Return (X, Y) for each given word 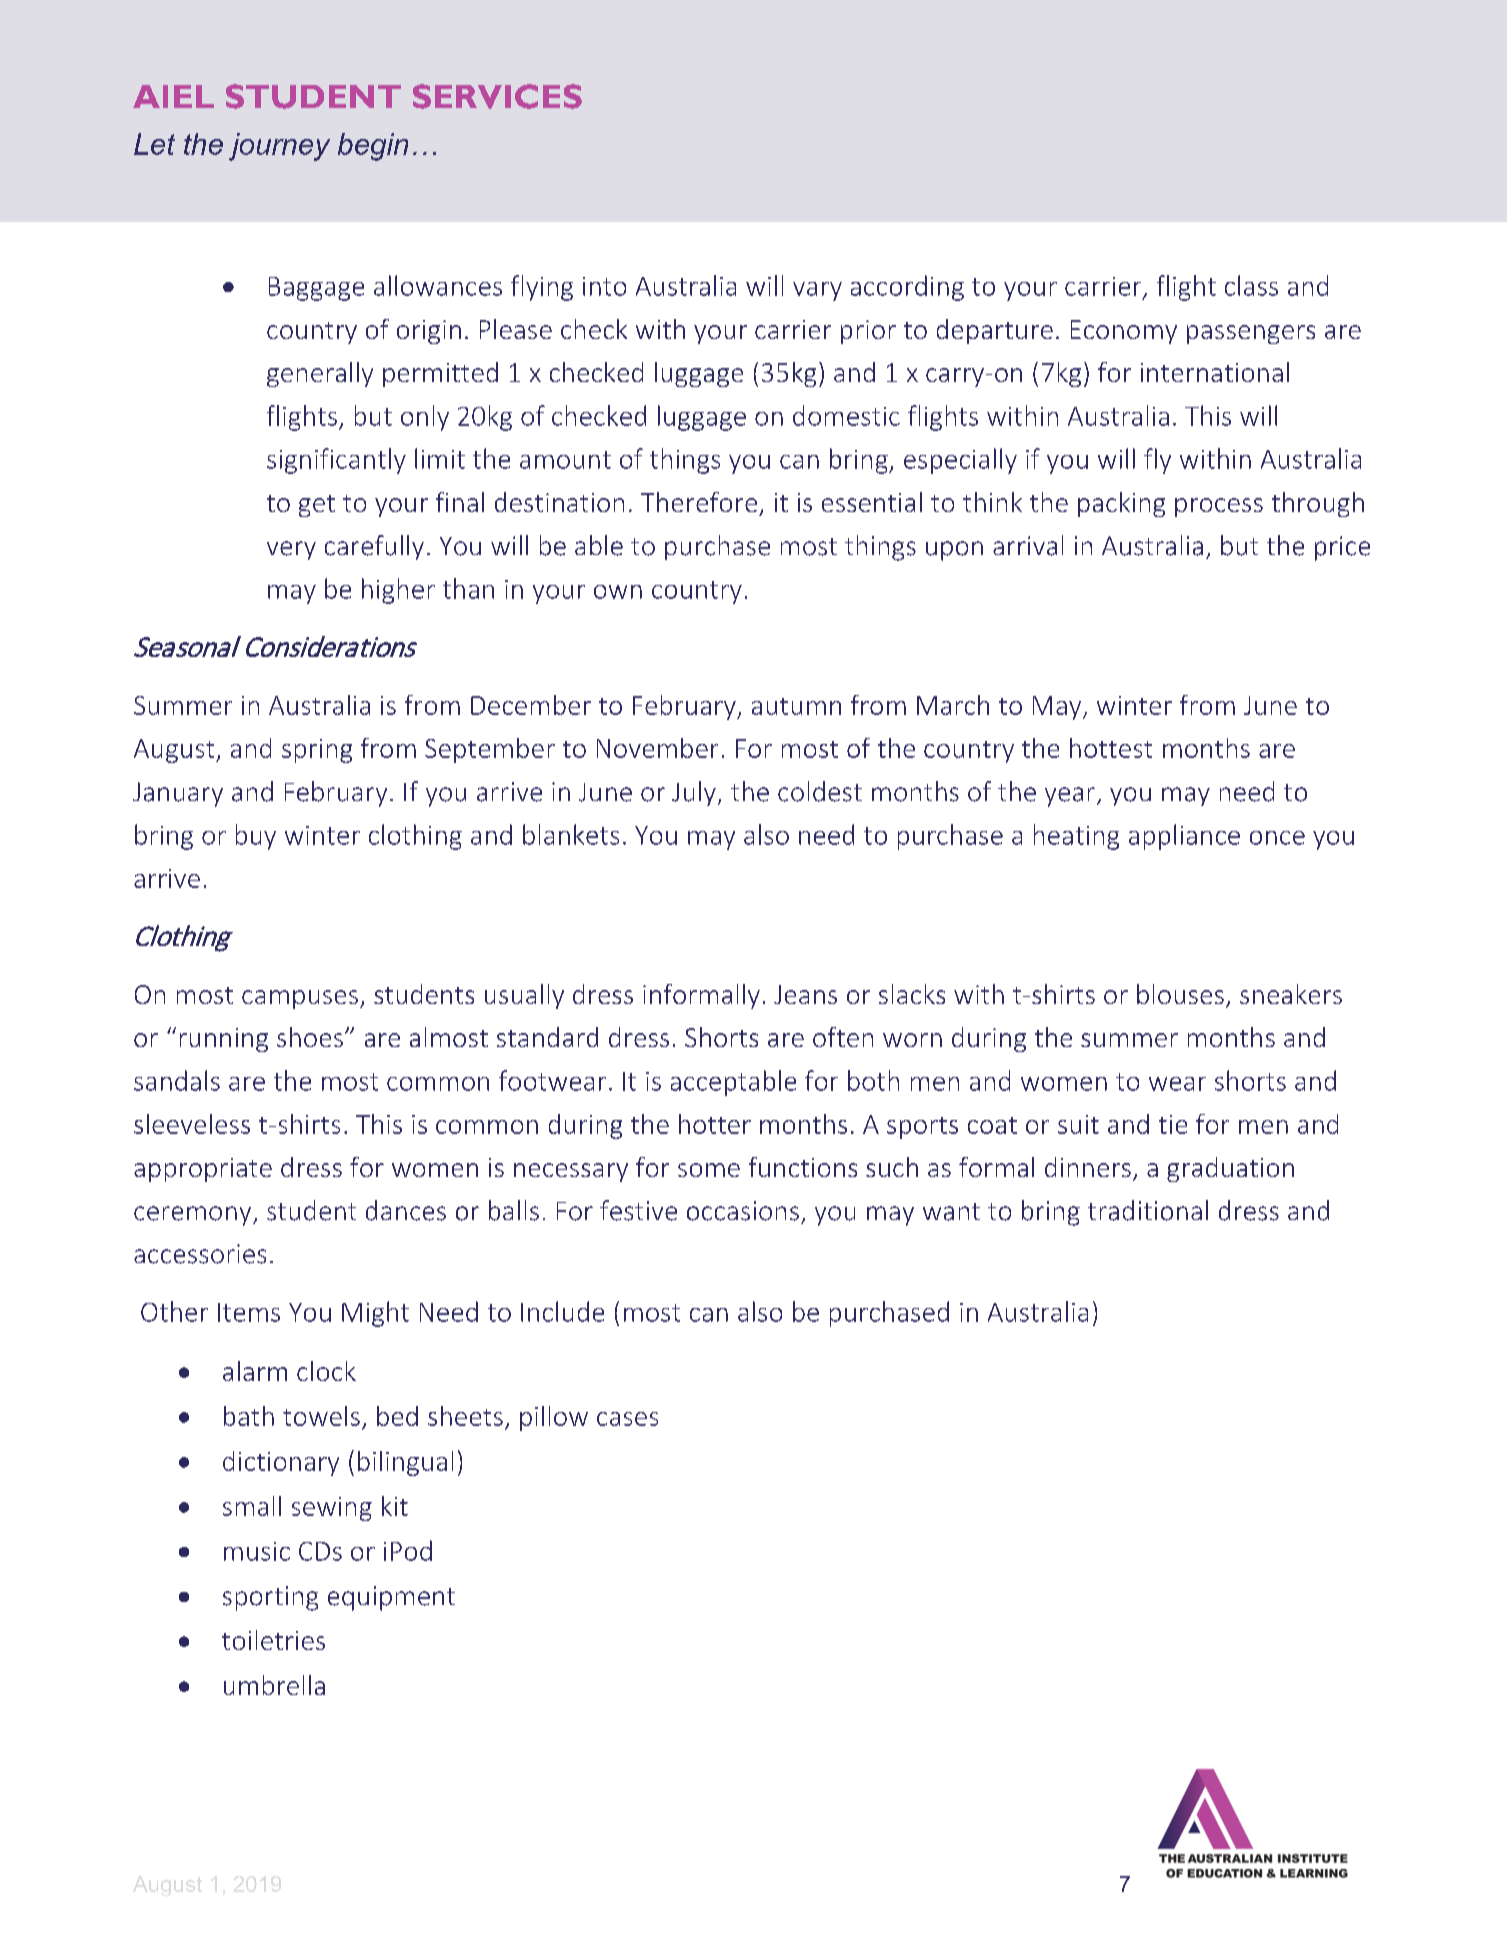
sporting (270, 1598)
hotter (715, 1124)
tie (1173, 1124)
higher (398, 591)
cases (627, 1419)
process (1219, 507)
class (1251, 285)
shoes (310, 1037)
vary (817, 291)
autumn (796, 706)
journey (279, 147)
